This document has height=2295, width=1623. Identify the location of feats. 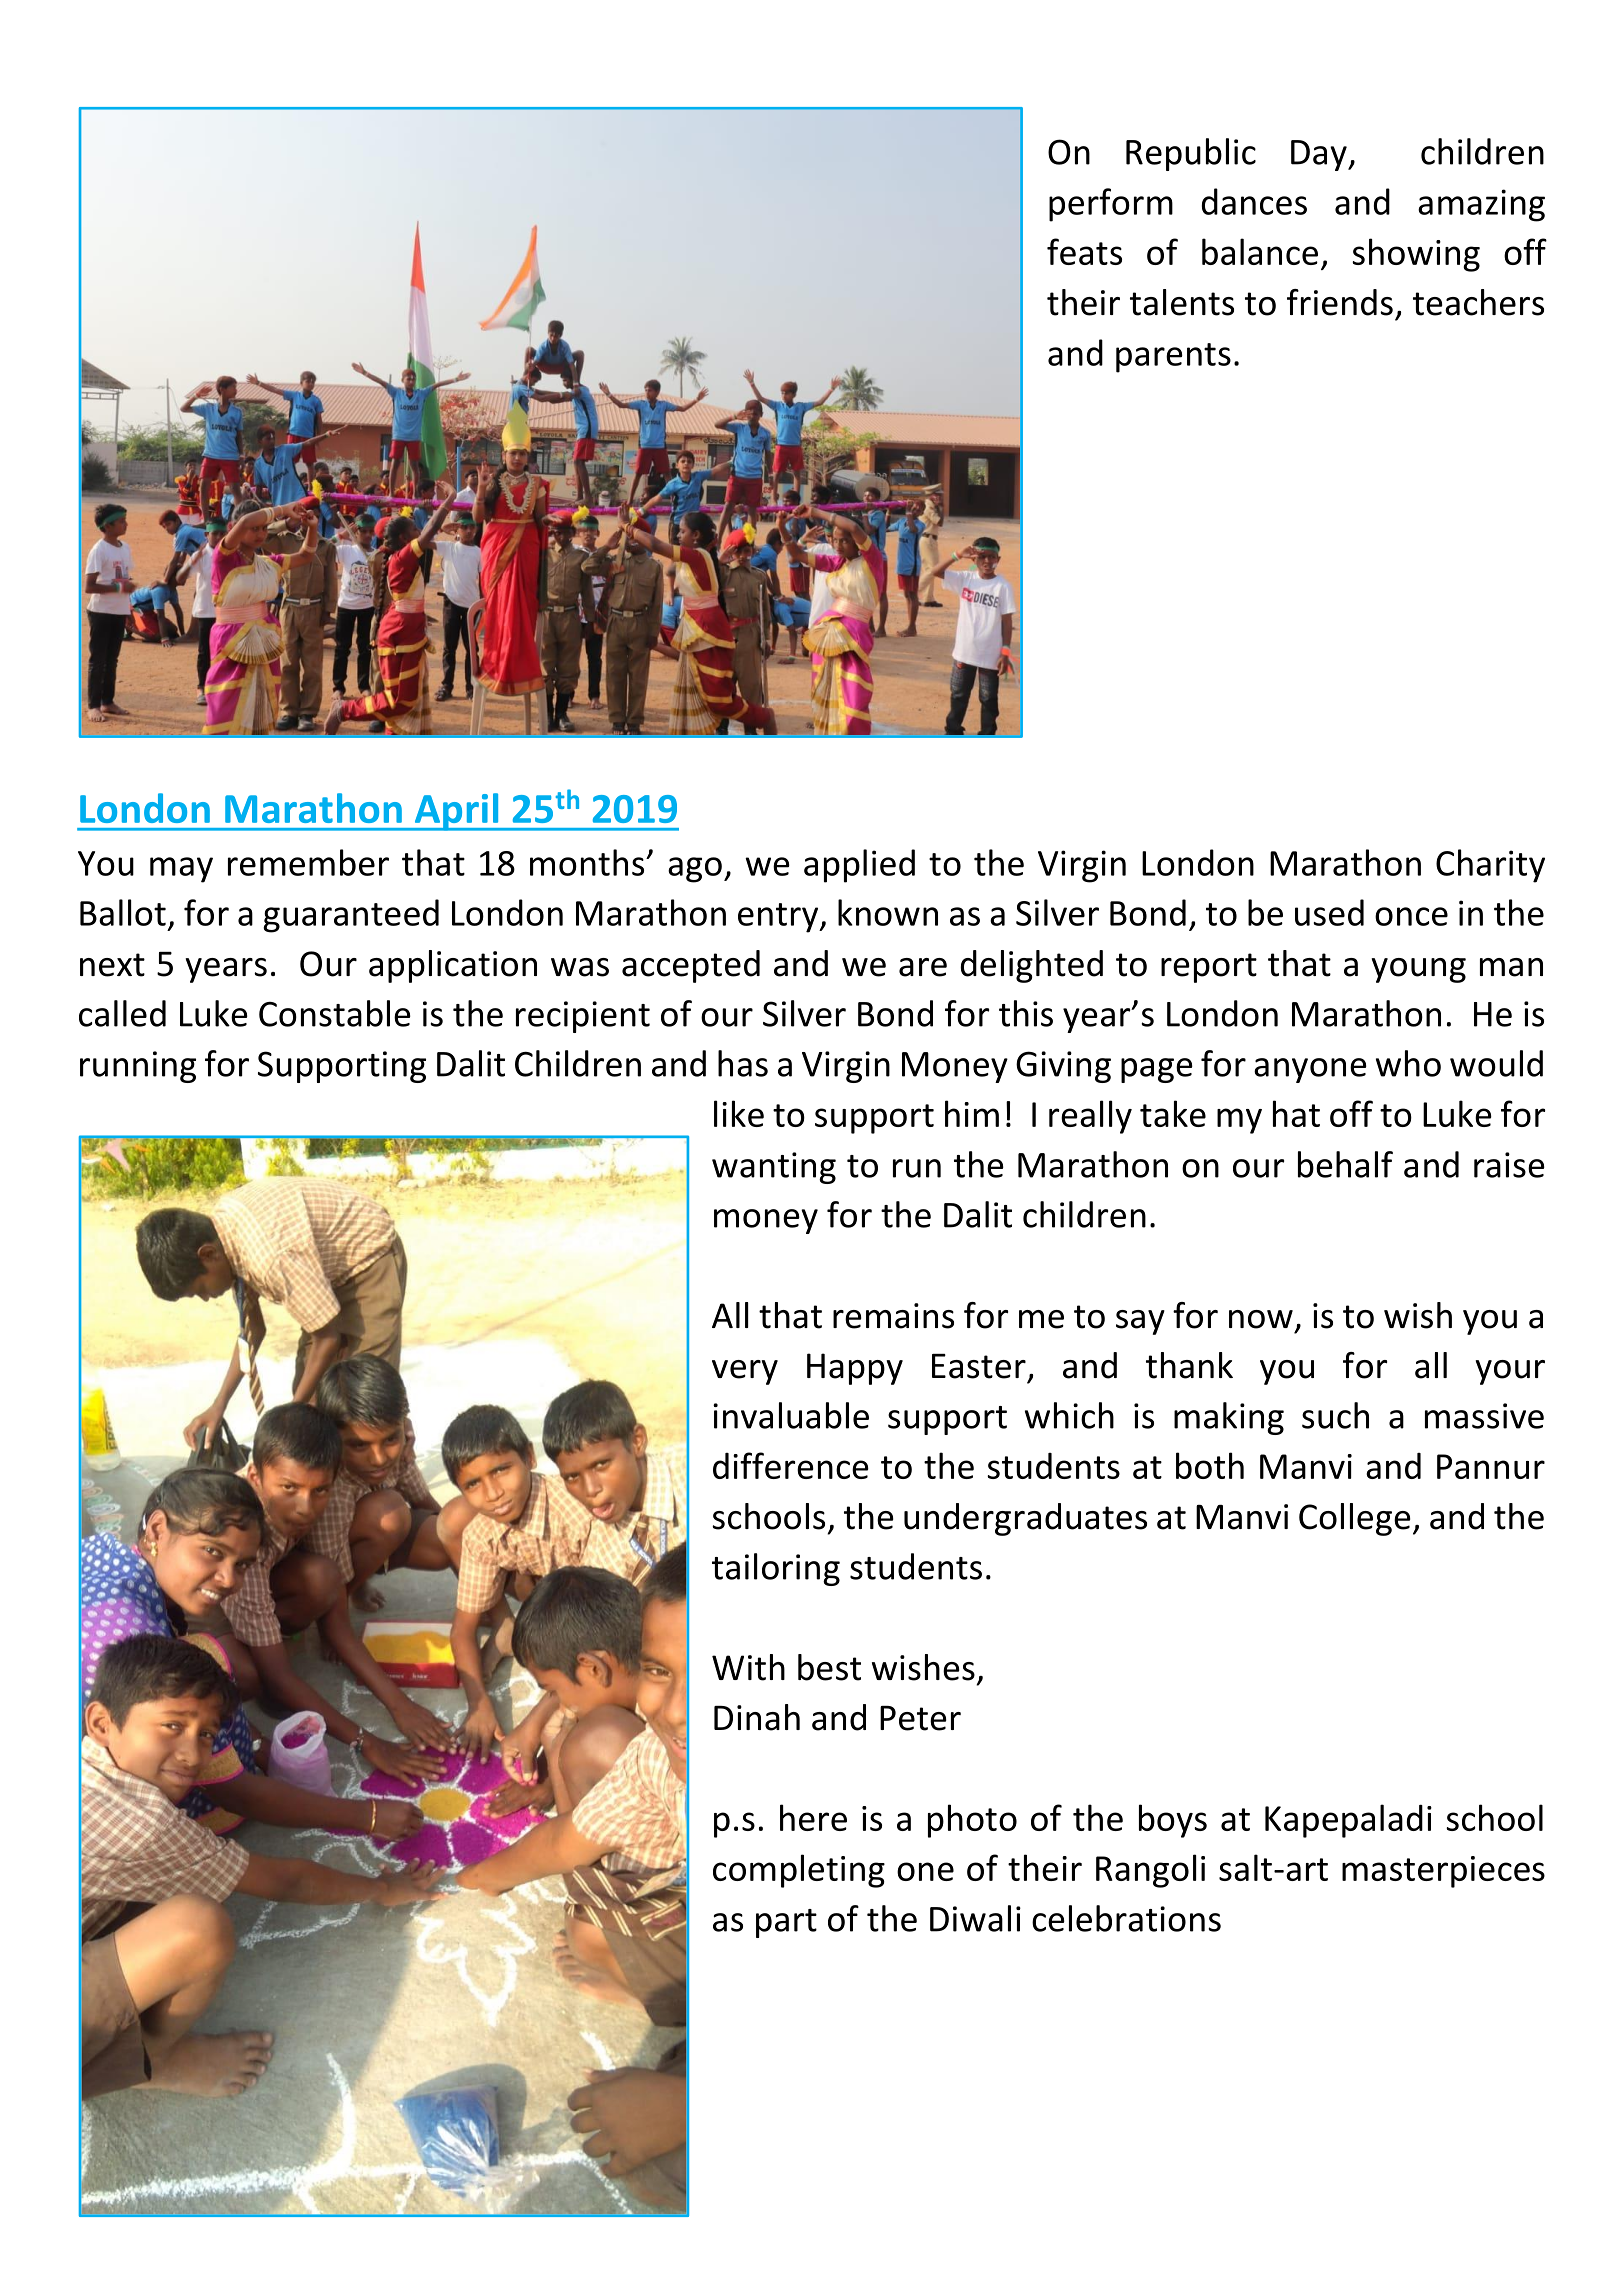
(1084, 251).
